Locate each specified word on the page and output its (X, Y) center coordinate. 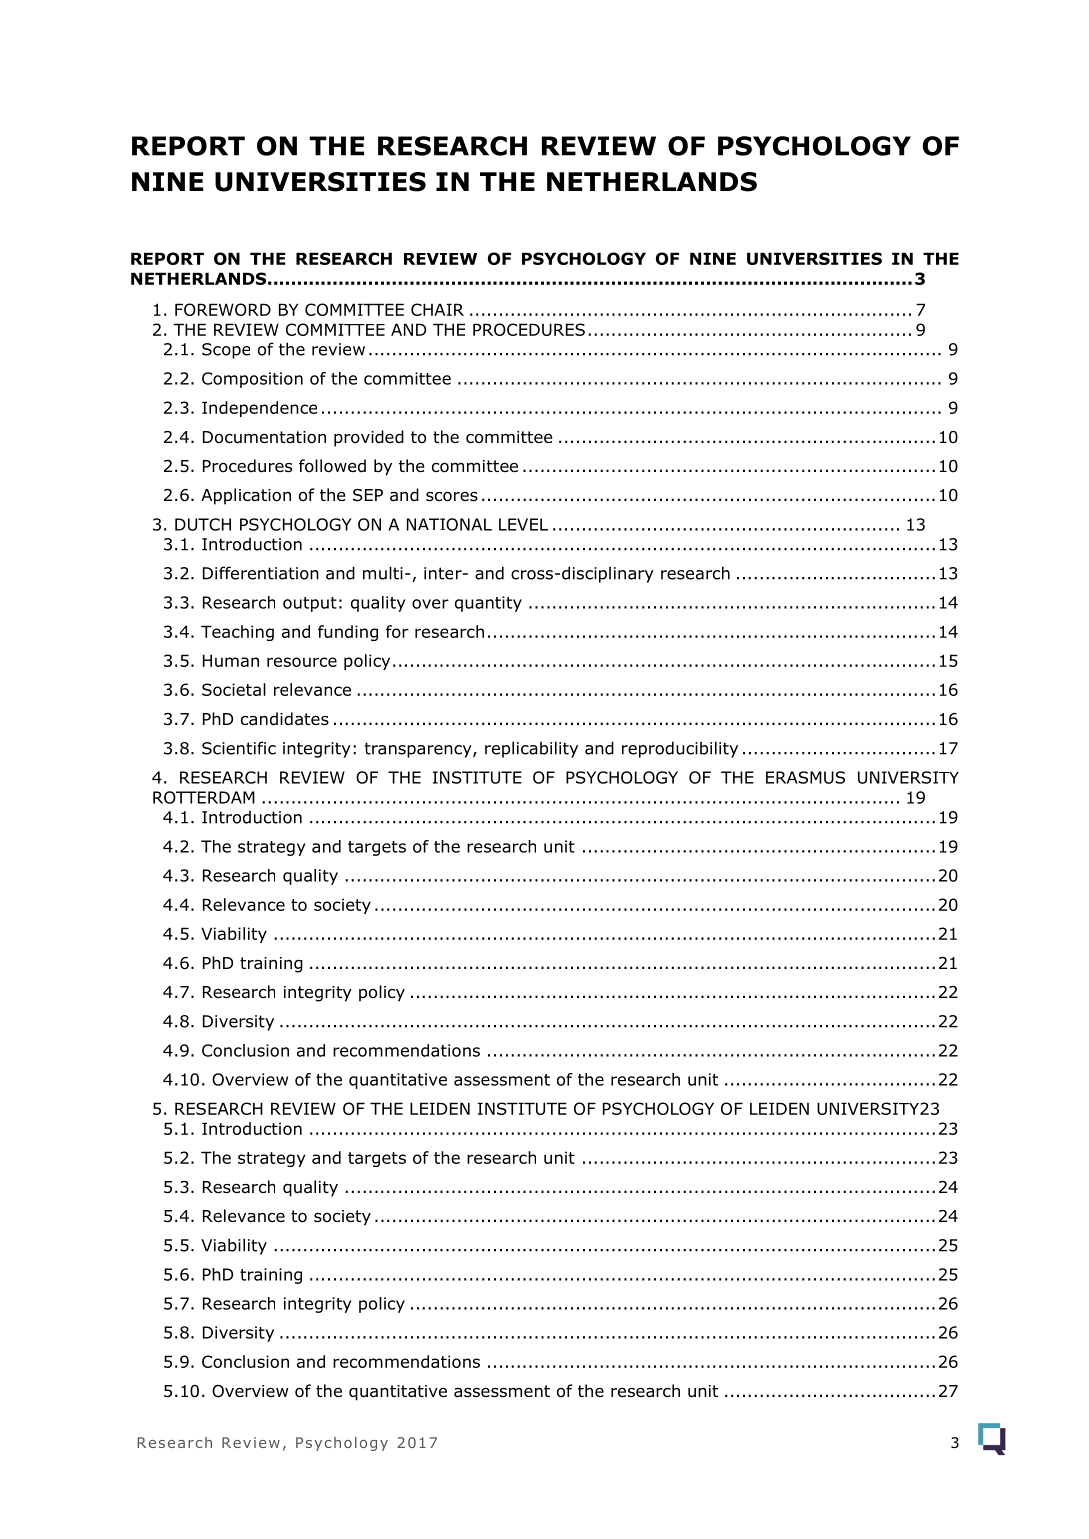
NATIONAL (449, 524)
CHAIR (437, 309)
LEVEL (523, 524)
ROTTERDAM (204, 797)
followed (332, 466)
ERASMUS (805, 777)
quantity (488, 604)
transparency (419, 750)
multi (383, 573)
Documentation (264, 437)
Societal (234, 689)
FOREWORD (223, 309)
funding (348, 633)
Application (246, 496)
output (310, 604)
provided (369, 438)
